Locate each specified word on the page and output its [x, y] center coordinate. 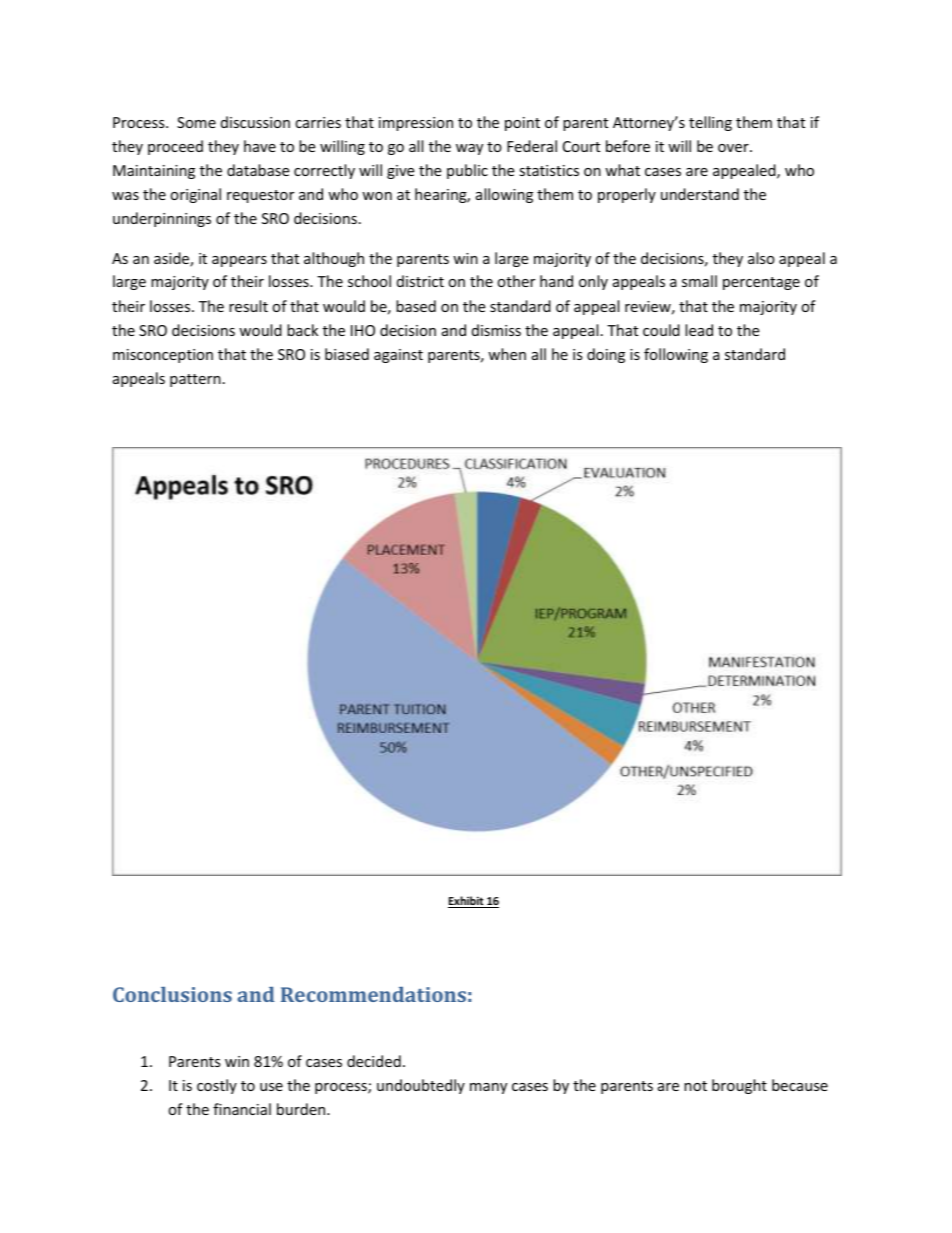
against [398, 356]
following [676, 355]
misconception [163, 356]
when [507, 354]
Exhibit [467, 902]
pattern [195, 380]
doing [606, 355]
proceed [175, 147]
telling [710, 123]
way [469, 149]
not [695, 1086]
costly [217, 1086]
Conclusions [172, 994]
